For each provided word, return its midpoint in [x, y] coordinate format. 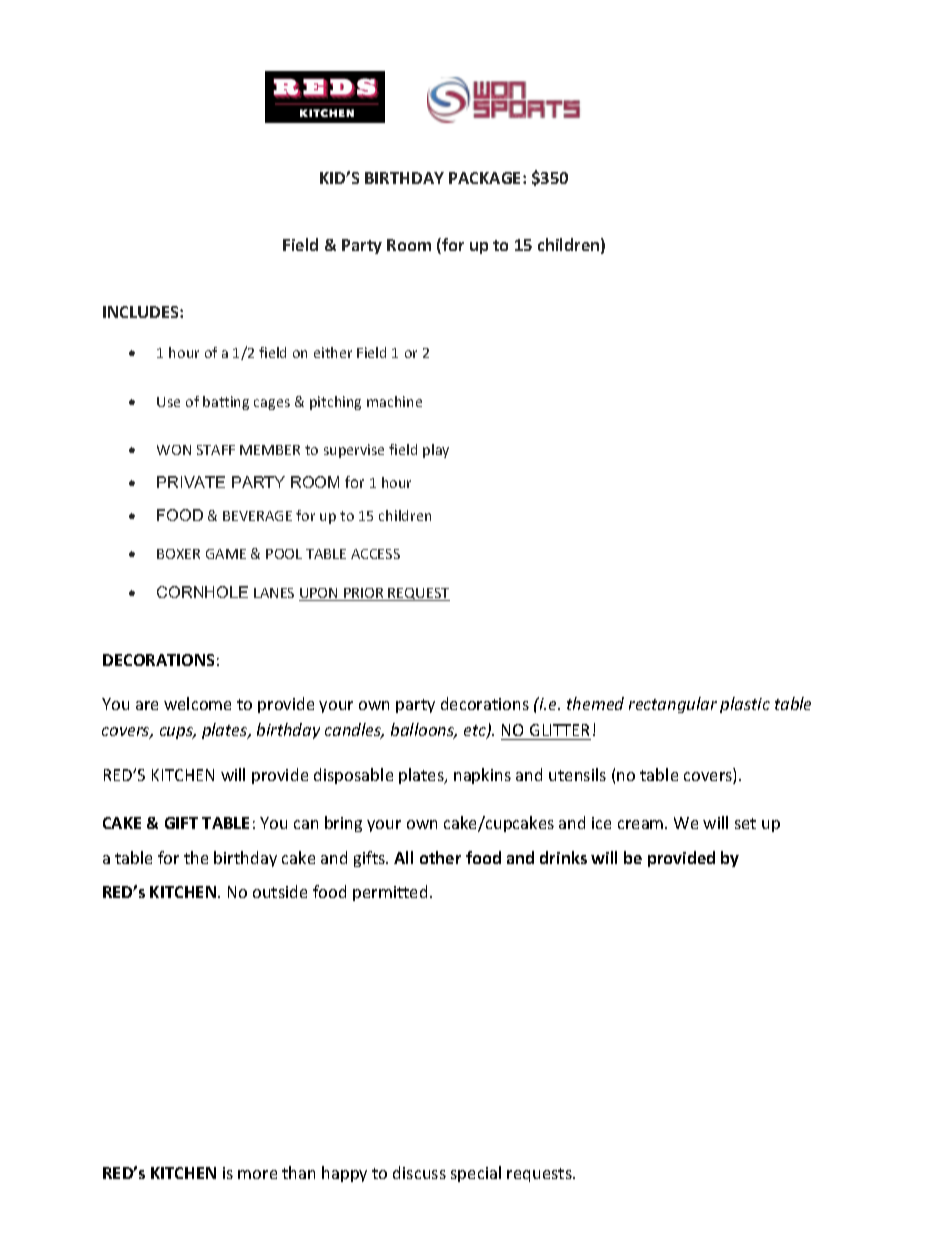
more [257, 1174]
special [476, 1174]
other [440, 857]
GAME [226, 554]
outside [280, 891]
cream [642, 824]
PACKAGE [486, 178]
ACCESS [375, 554]
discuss [419, 1172]
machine [394, 401]
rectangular [673, 705]
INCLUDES [142, 312]
